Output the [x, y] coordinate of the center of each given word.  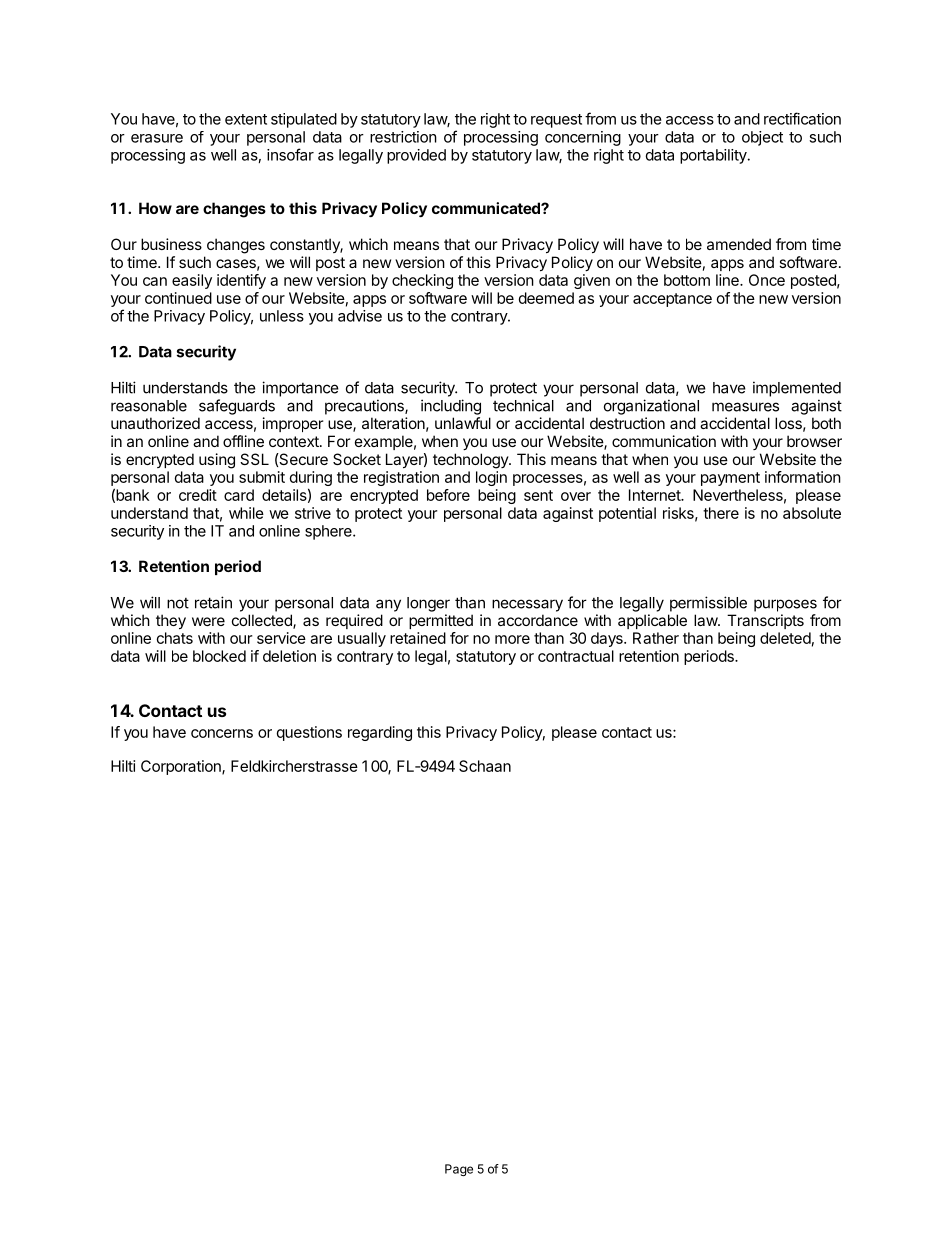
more [512, 639]
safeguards [237, 407]
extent [246, 119]
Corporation [182, 767]
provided [416, 156]
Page [459, 1170]
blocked [219, 656]
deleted [785, 638]
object [762, 138]
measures [745, 407]
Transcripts [765, 621]
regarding [380, 733]
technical [523, 405]
